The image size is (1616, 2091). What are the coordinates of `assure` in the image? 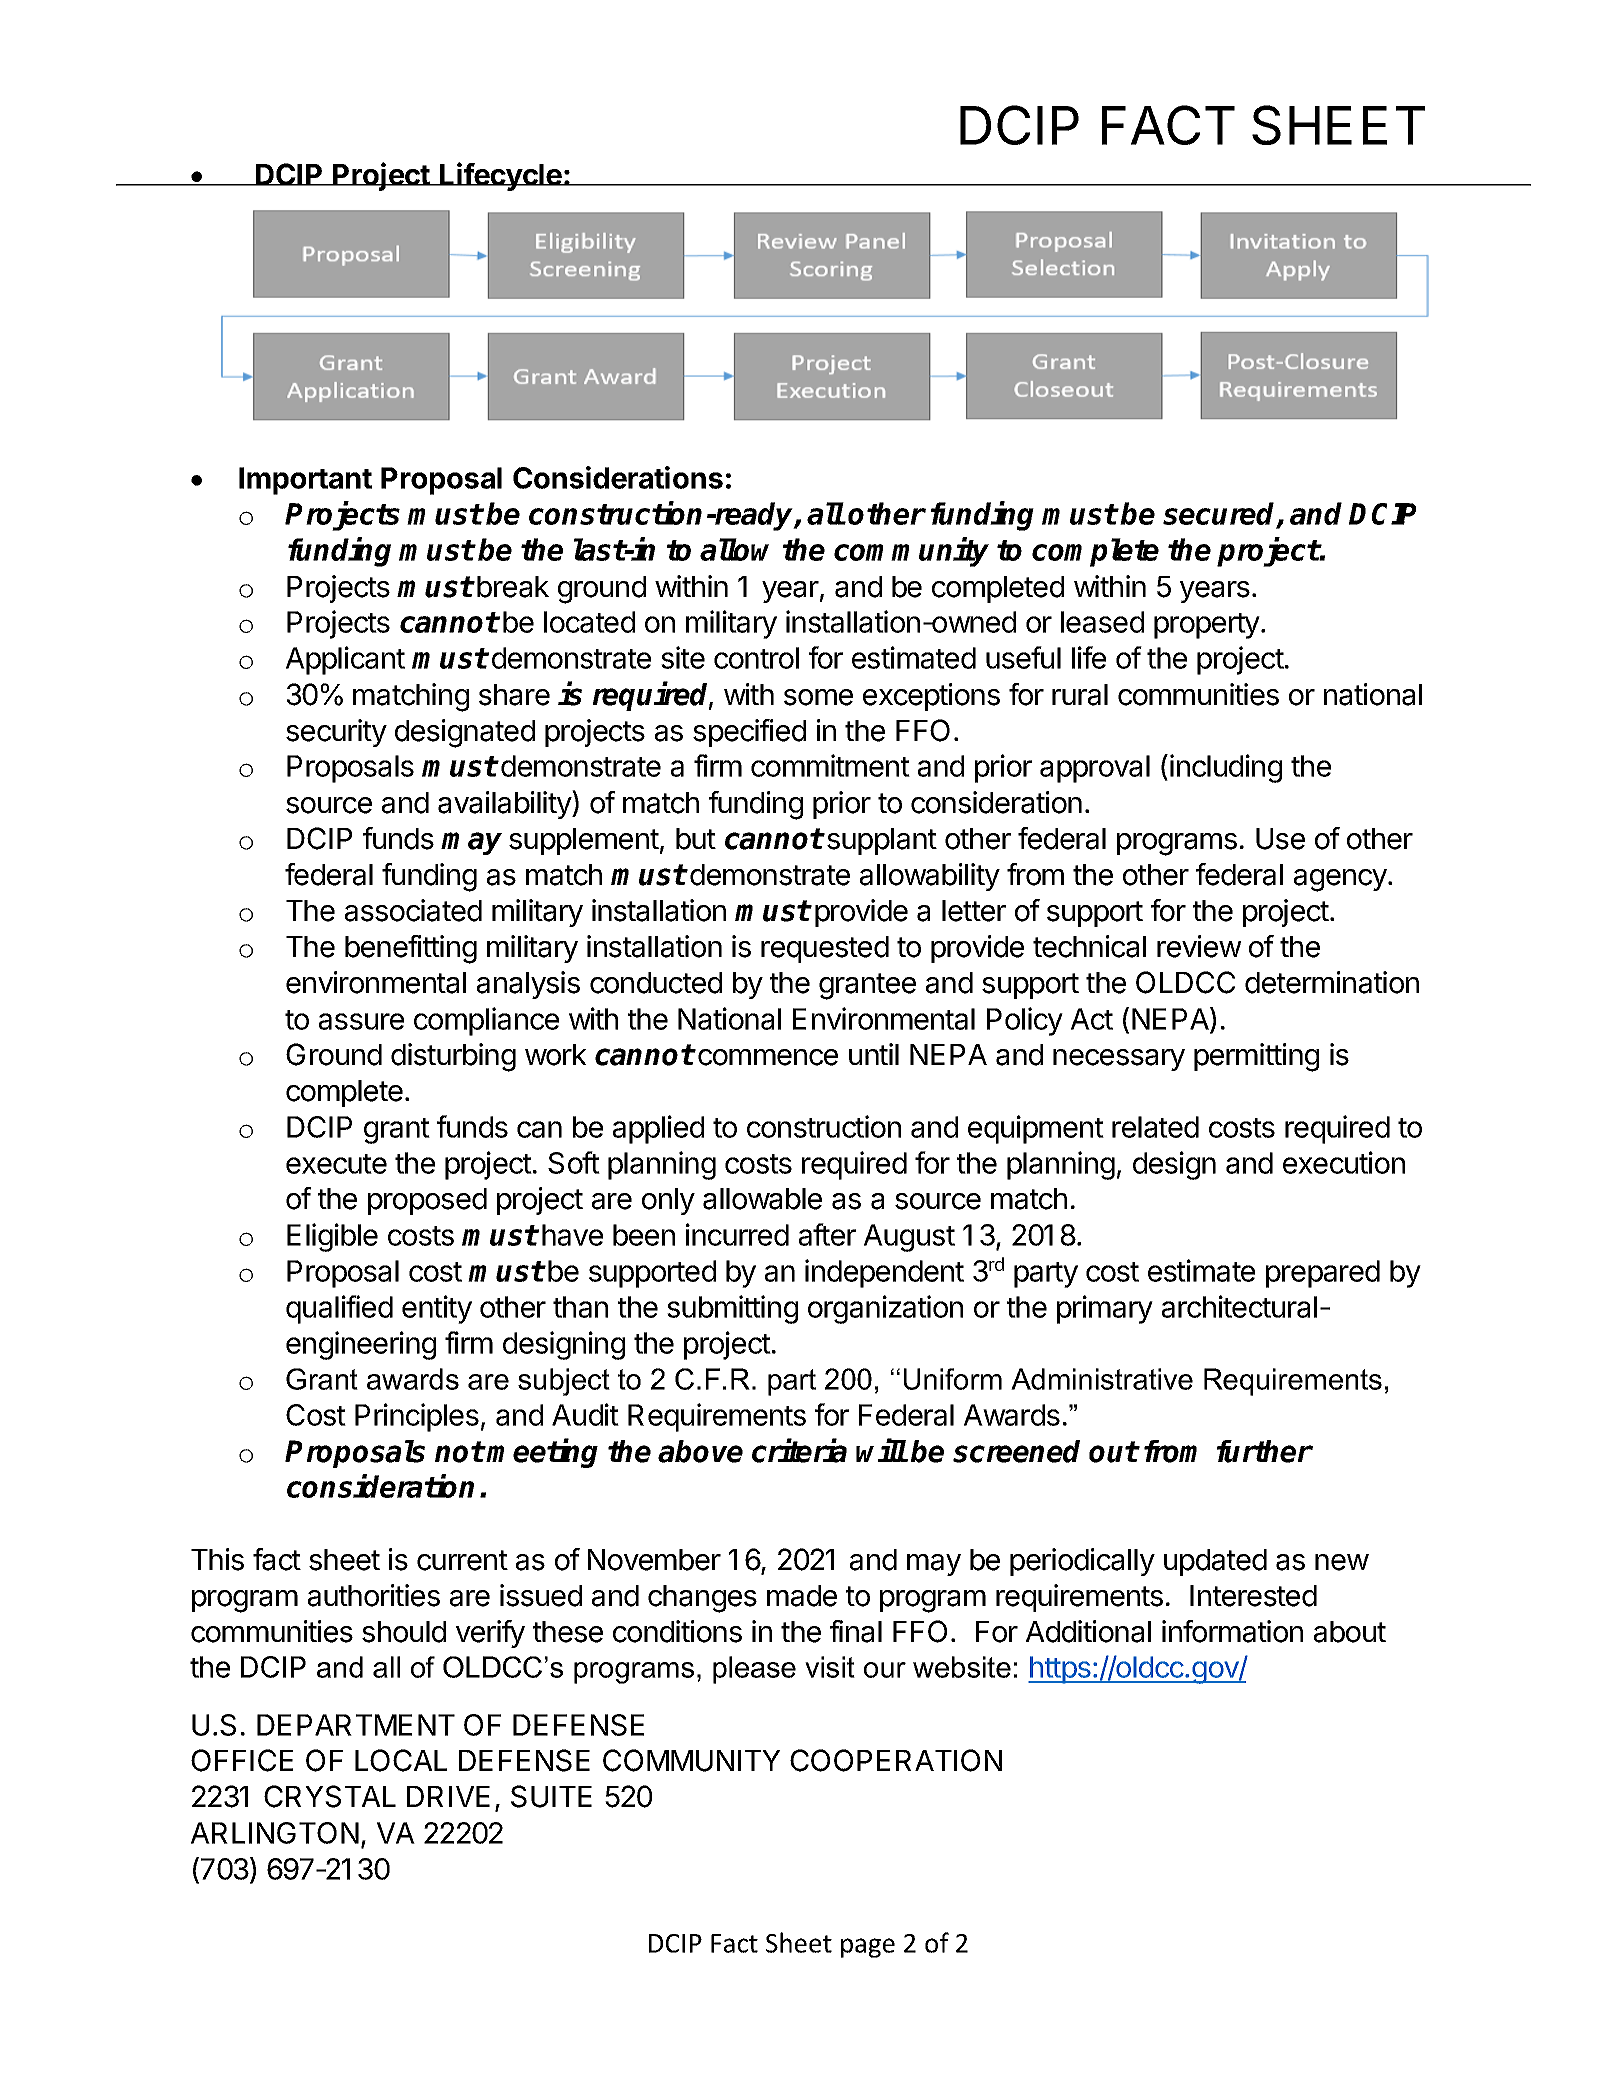 It's located at (361, 1021).
